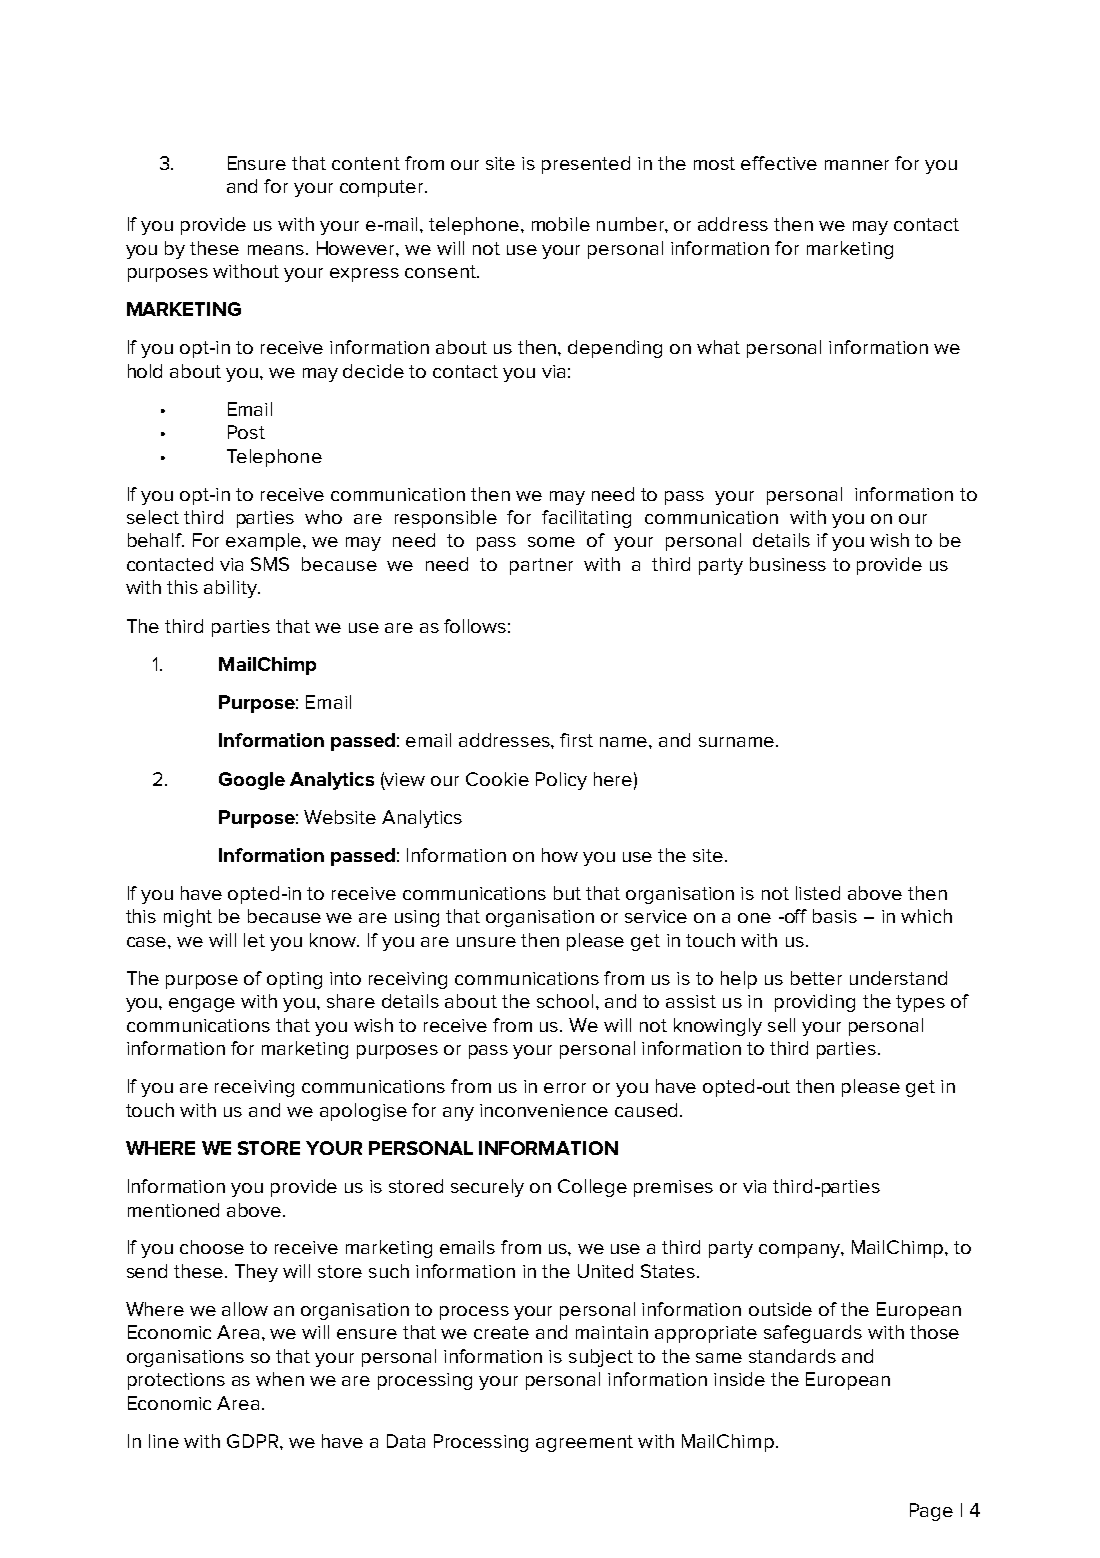 The width and height of the screenshot is (1100, 1558). Describe the element at coordinates (487, 1188) in the screenshot. I see `securely` at that location.
